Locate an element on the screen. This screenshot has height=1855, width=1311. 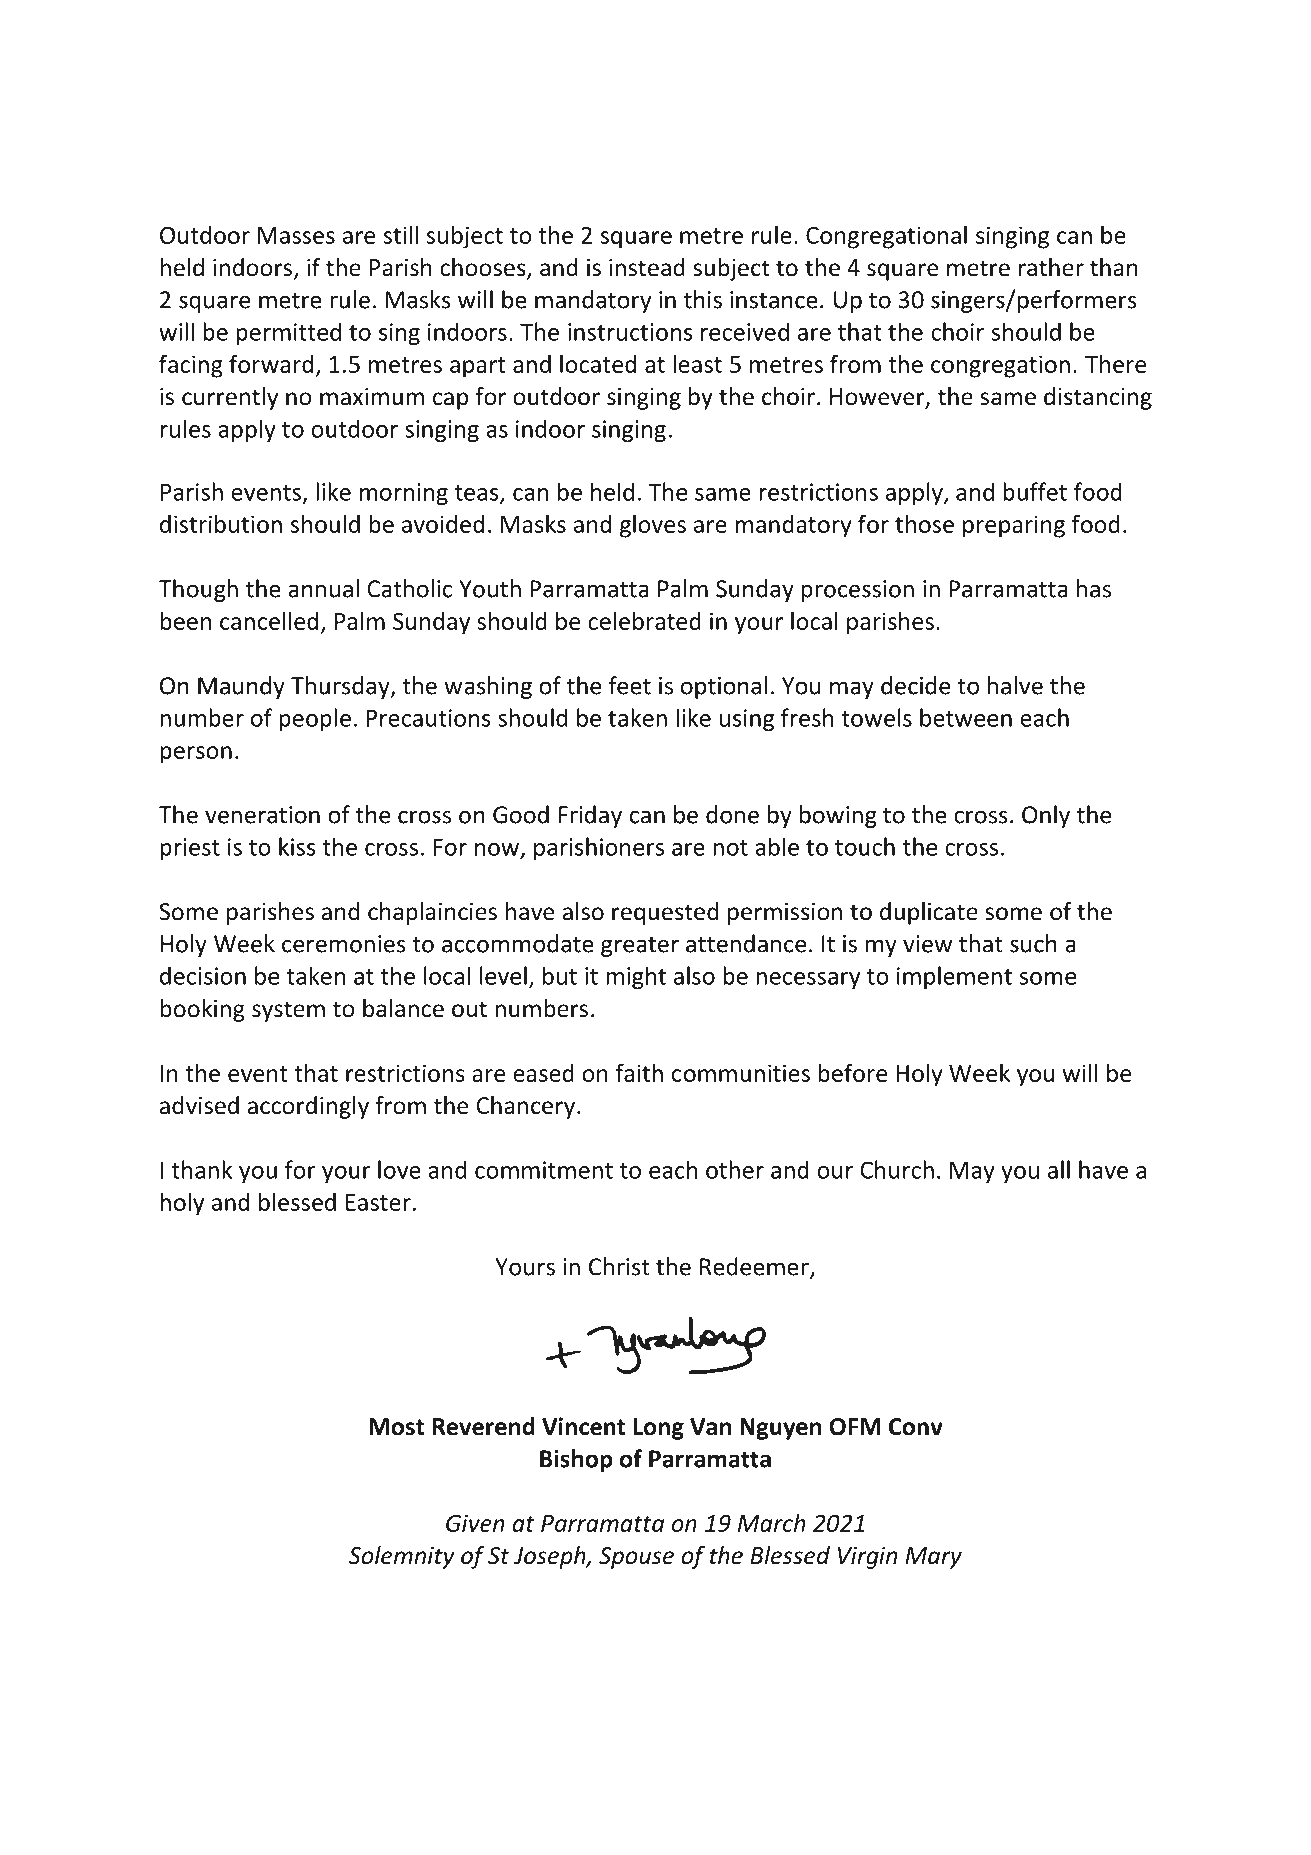
rather is located at coordinates (1051, 267).
